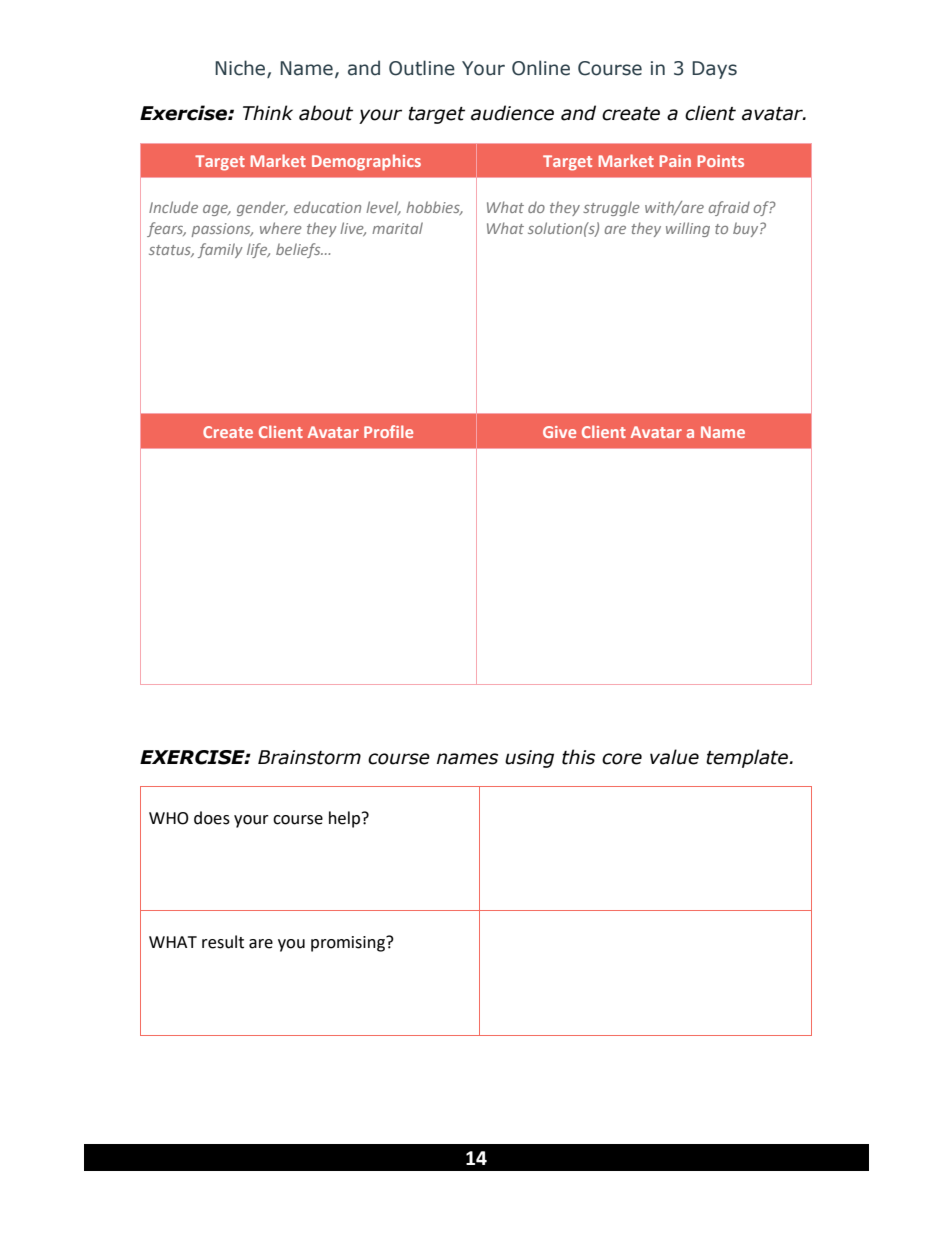  Describe the element at coordinates (714, 70) in the image. I see `Days` at that location.
